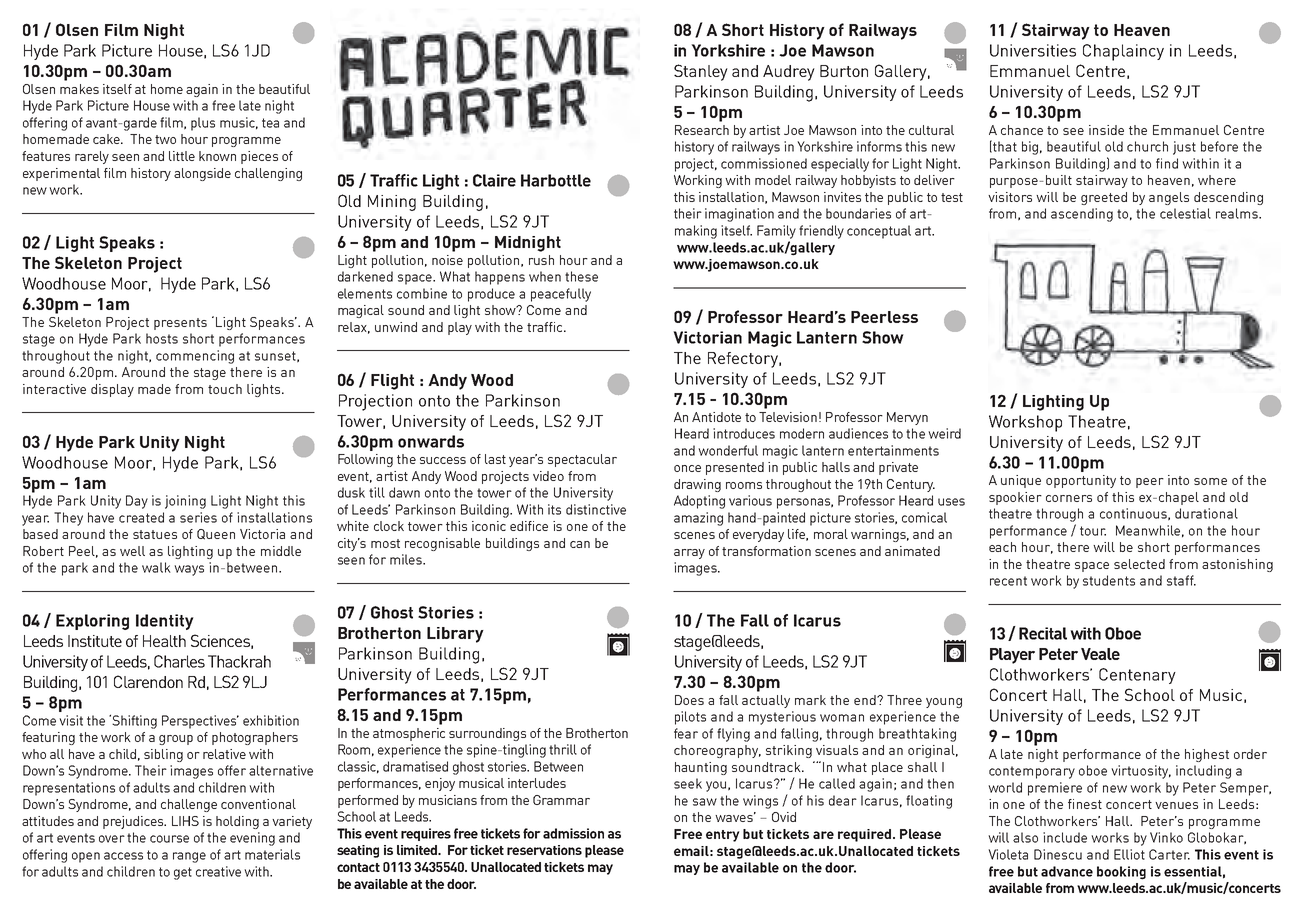 Image resolution: width=1303 pixels, height=924 pixels. What do you see at coordinates (573, 833) in the screenshot?
I see `admission` at bounding box center [573, 833].
